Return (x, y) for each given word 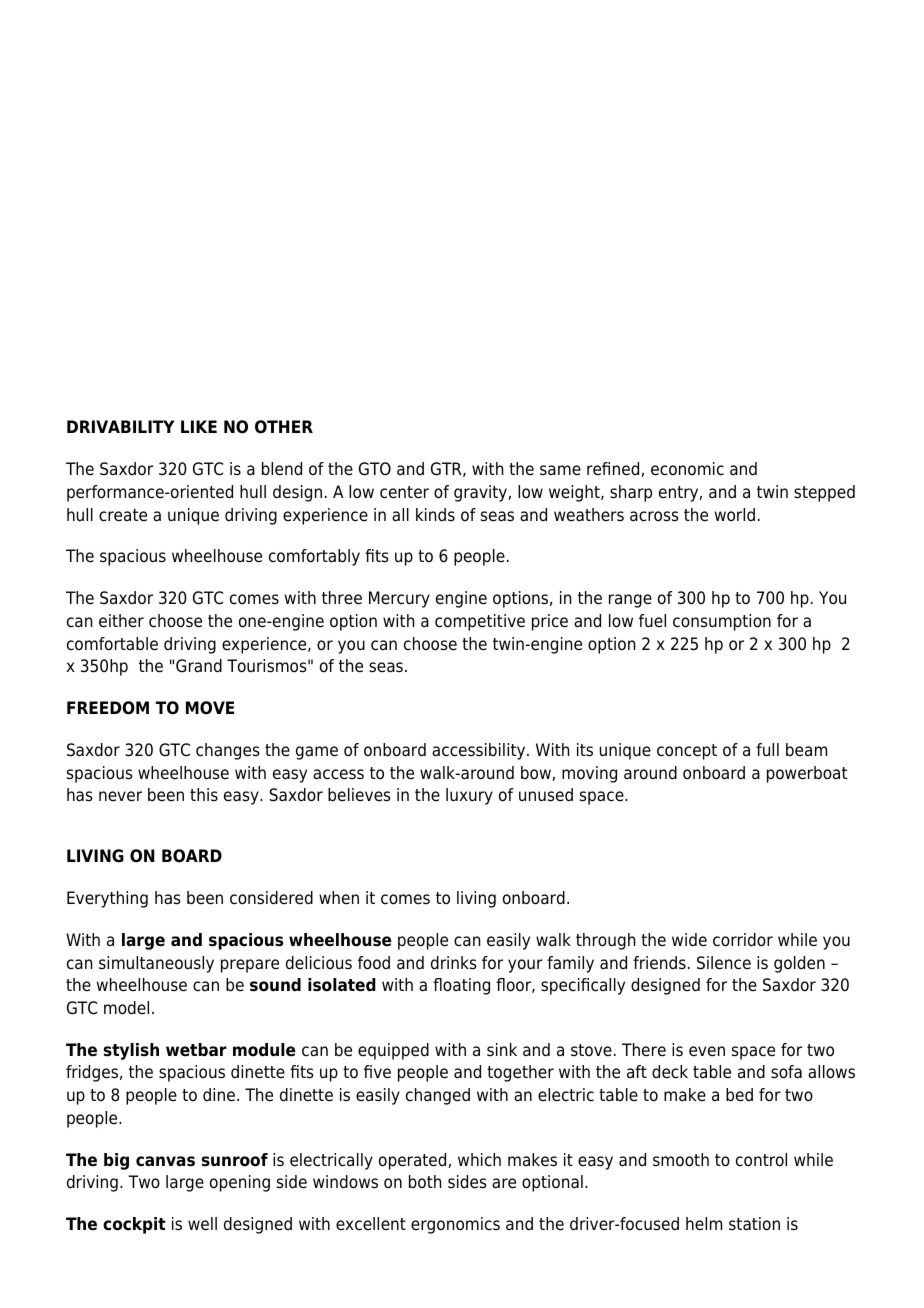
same (560, 470)
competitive (480, 622)
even (707, 1051)
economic (687, 469)
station (754, 1224)
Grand (199, 666)
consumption (722, 622)
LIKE (199, 426)
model (126, 1008)
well (202, 1224)
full (767, 749)
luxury (469, 796)
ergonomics (455, 1225)
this (204, 794)
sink (502, 1050)
